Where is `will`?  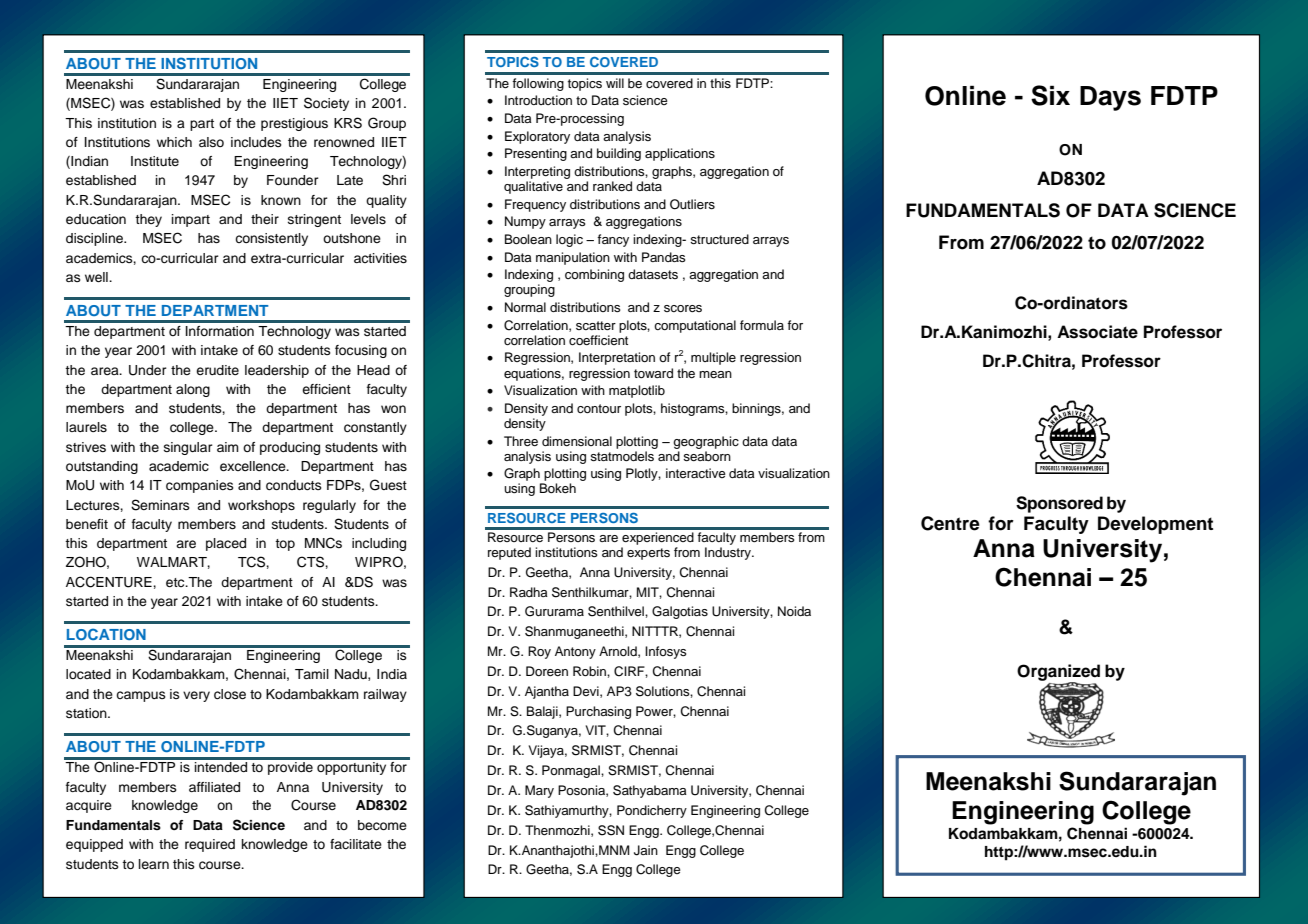
will is located at coordinates (615, 83).
